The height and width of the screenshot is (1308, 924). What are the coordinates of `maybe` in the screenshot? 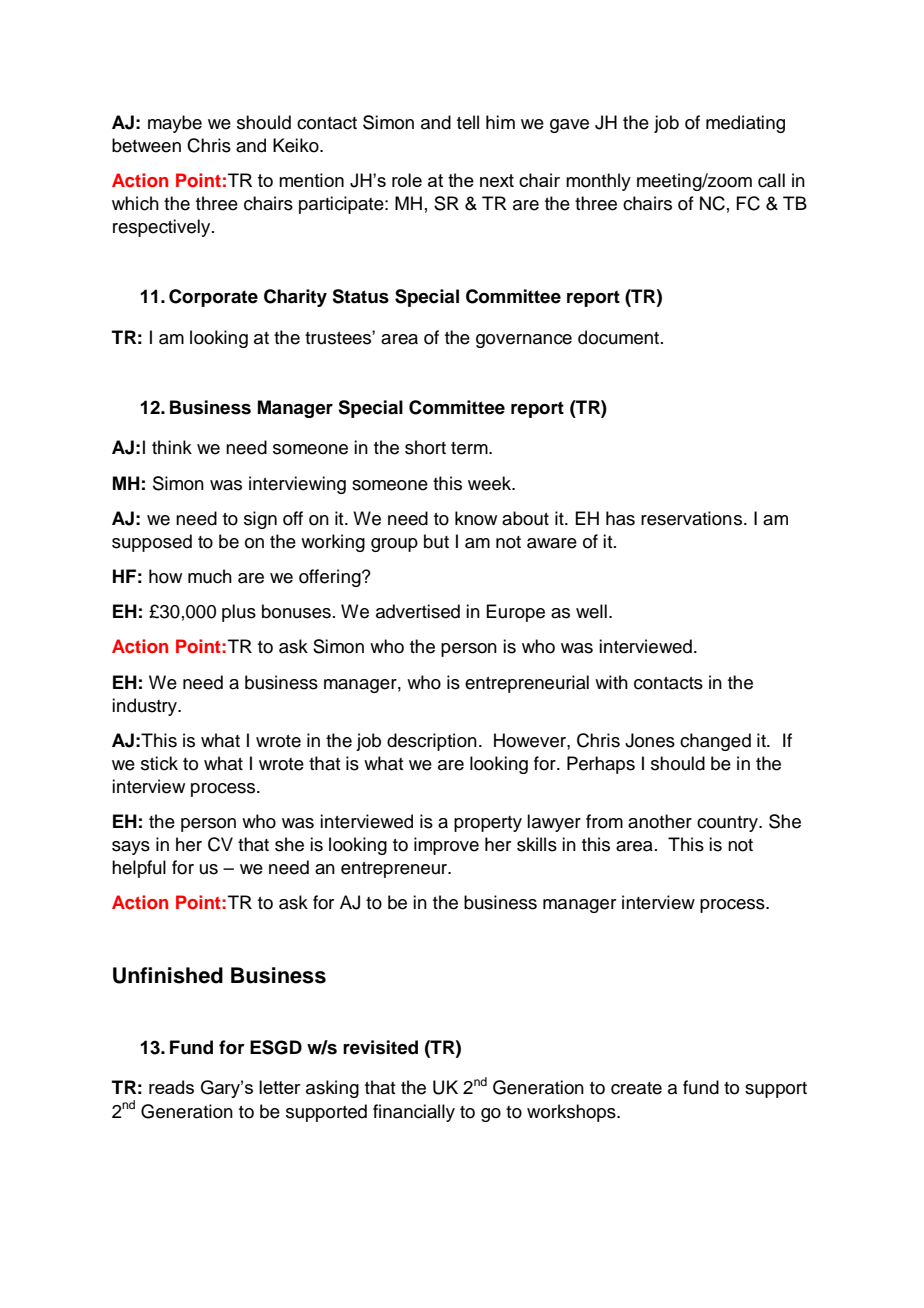 It's located at (175, 124).
